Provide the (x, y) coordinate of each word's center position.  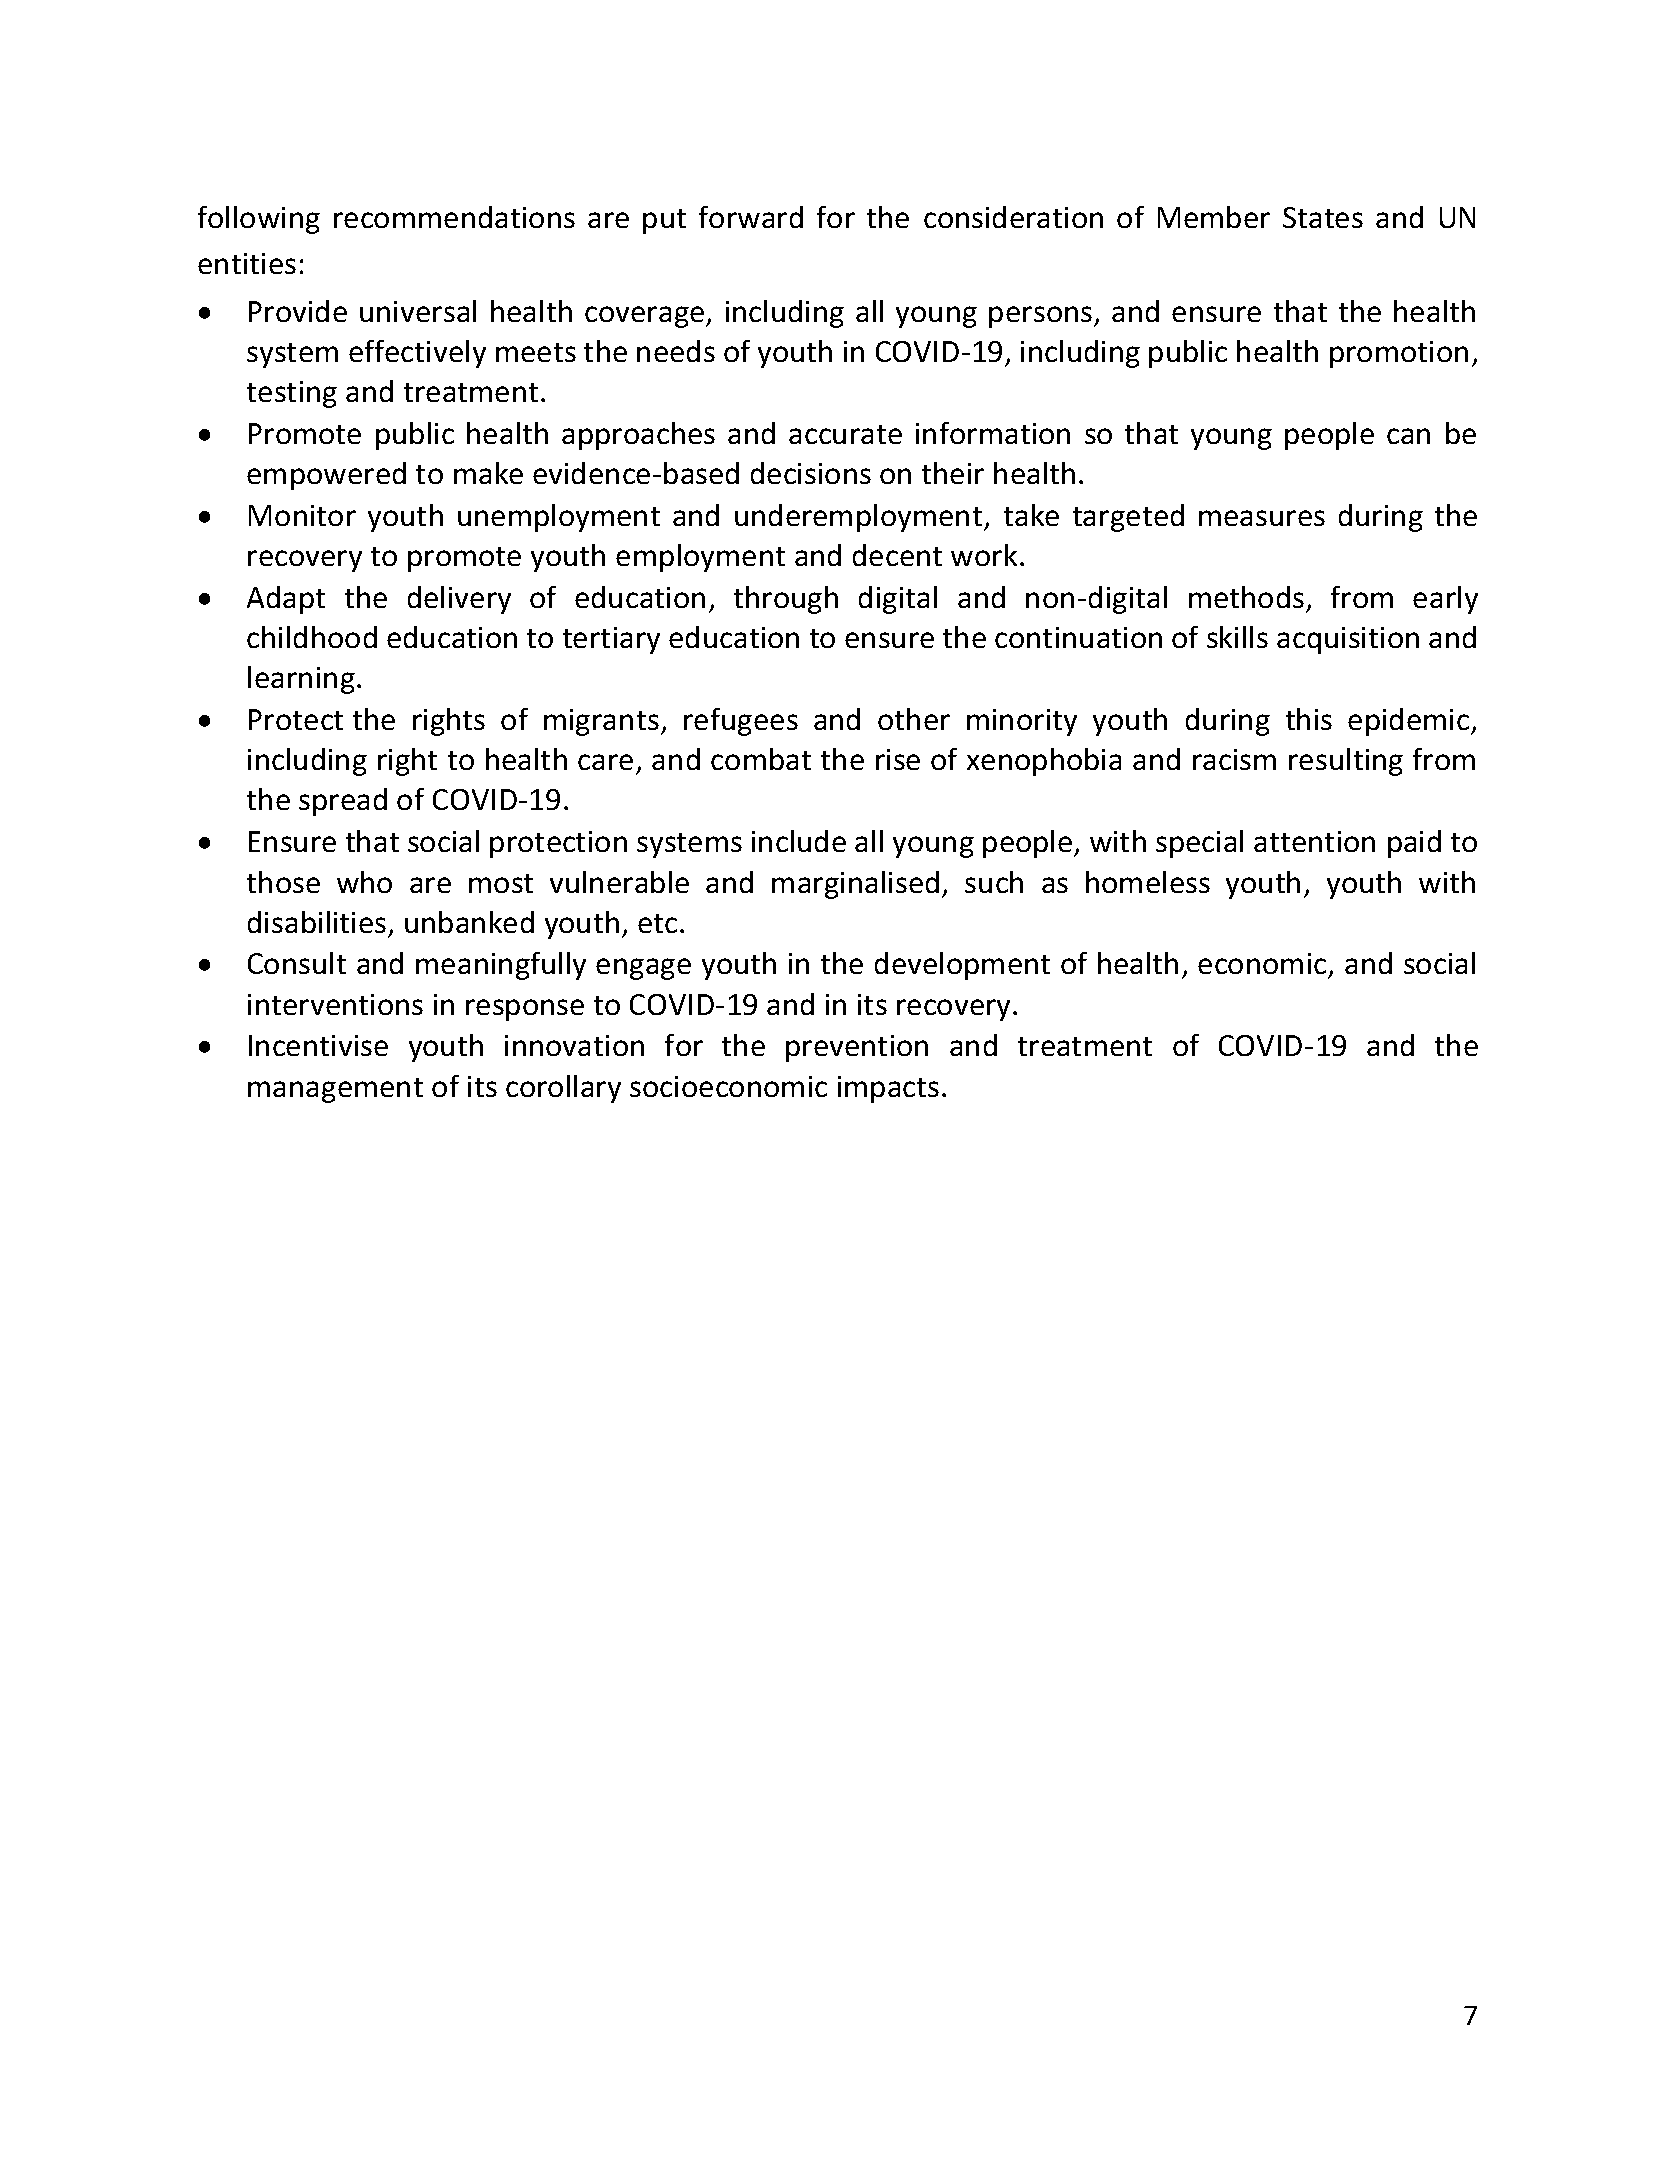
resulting (1346, 762)
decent (897, 555)
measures (1262, 518)
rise (898, 759)
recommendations (454, 217)
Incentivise (318, 1045)
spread (343, 802)
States (1323, 217)
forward (751, 217)
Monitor (302, 515)
